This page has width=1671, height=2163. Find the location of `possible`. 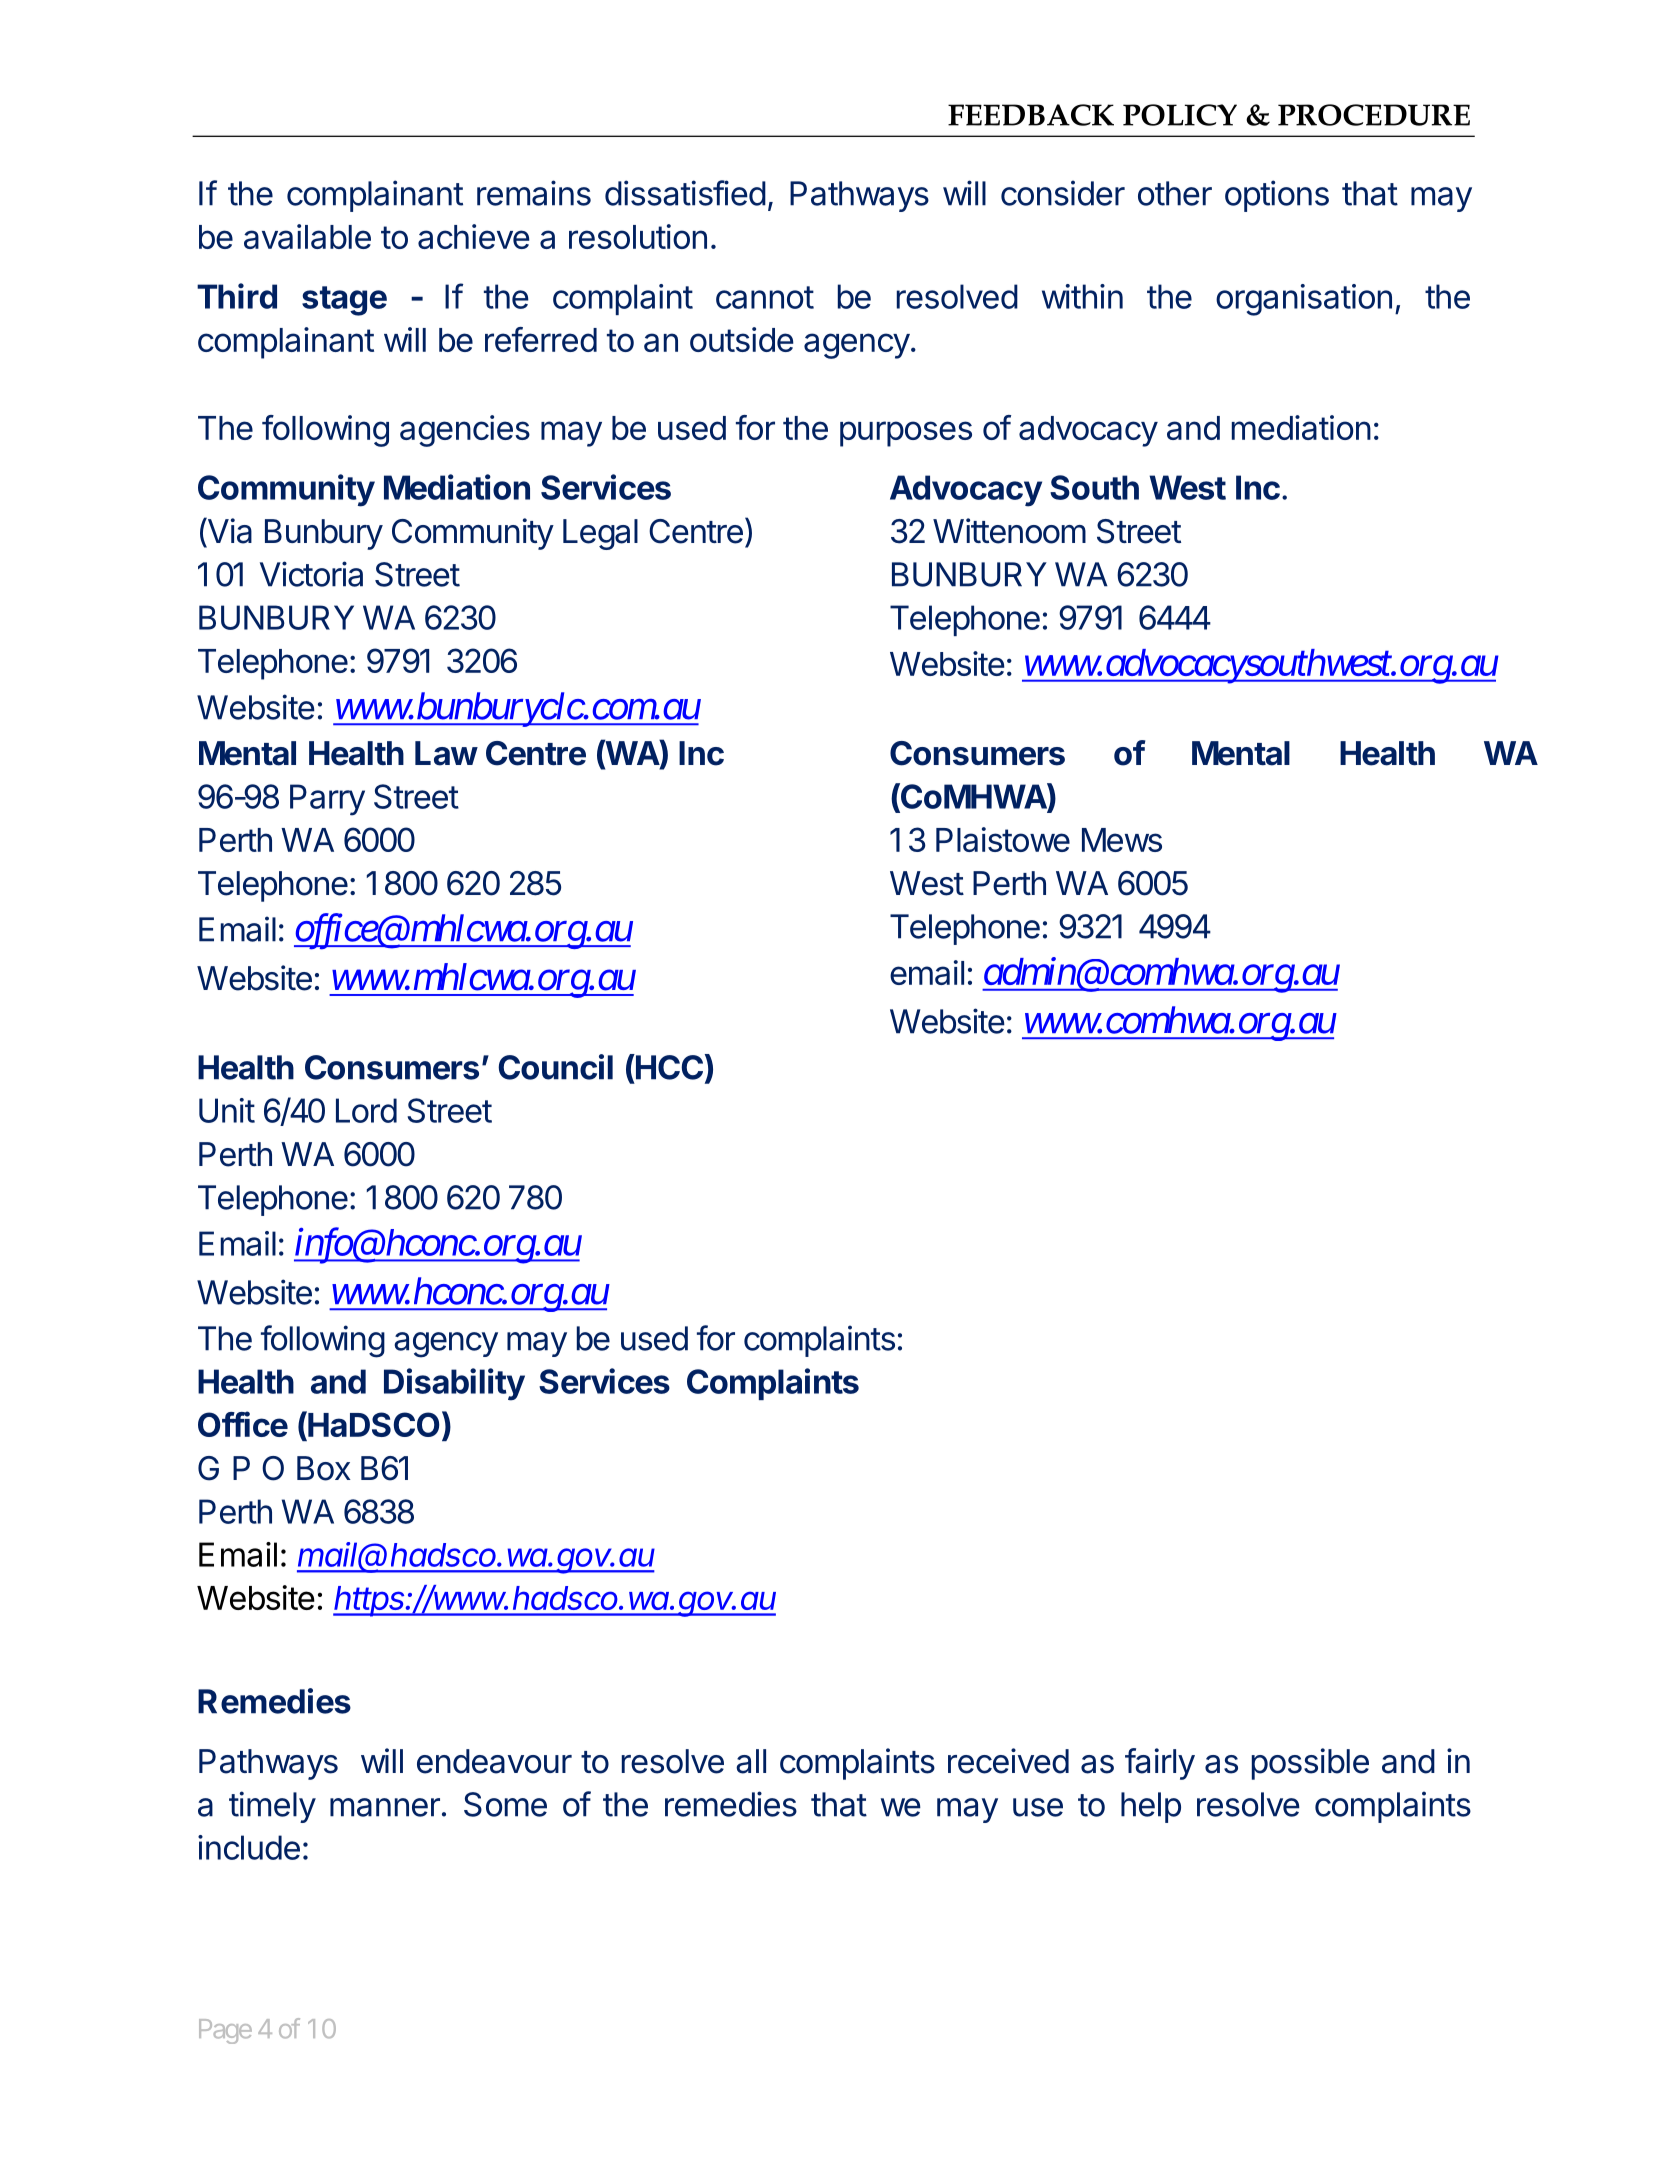

possible is located at coordinates (1310, 1764).
